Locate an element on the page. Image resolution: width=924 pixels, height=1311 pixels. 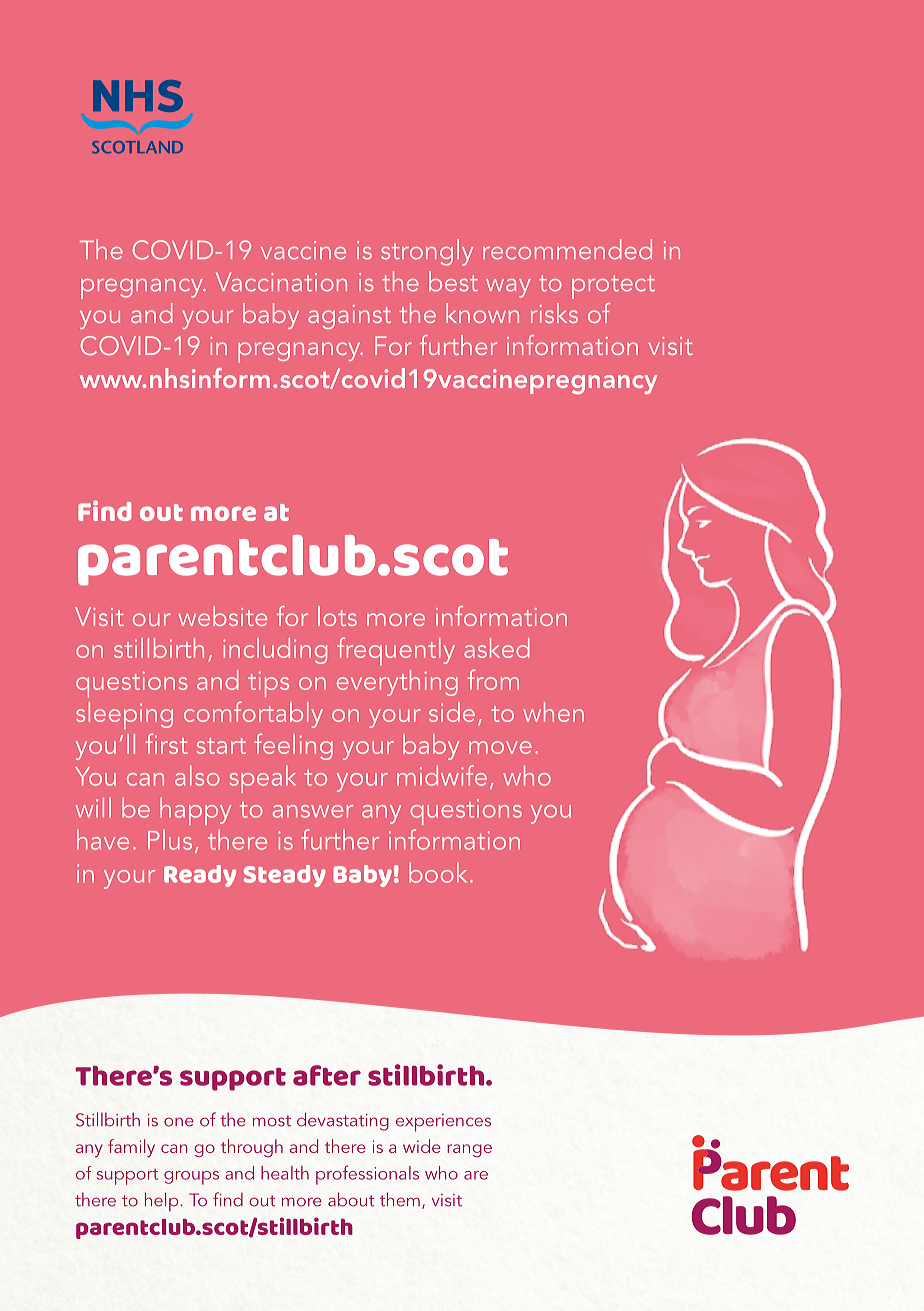
Plus is located at coordinates (170, 840).
